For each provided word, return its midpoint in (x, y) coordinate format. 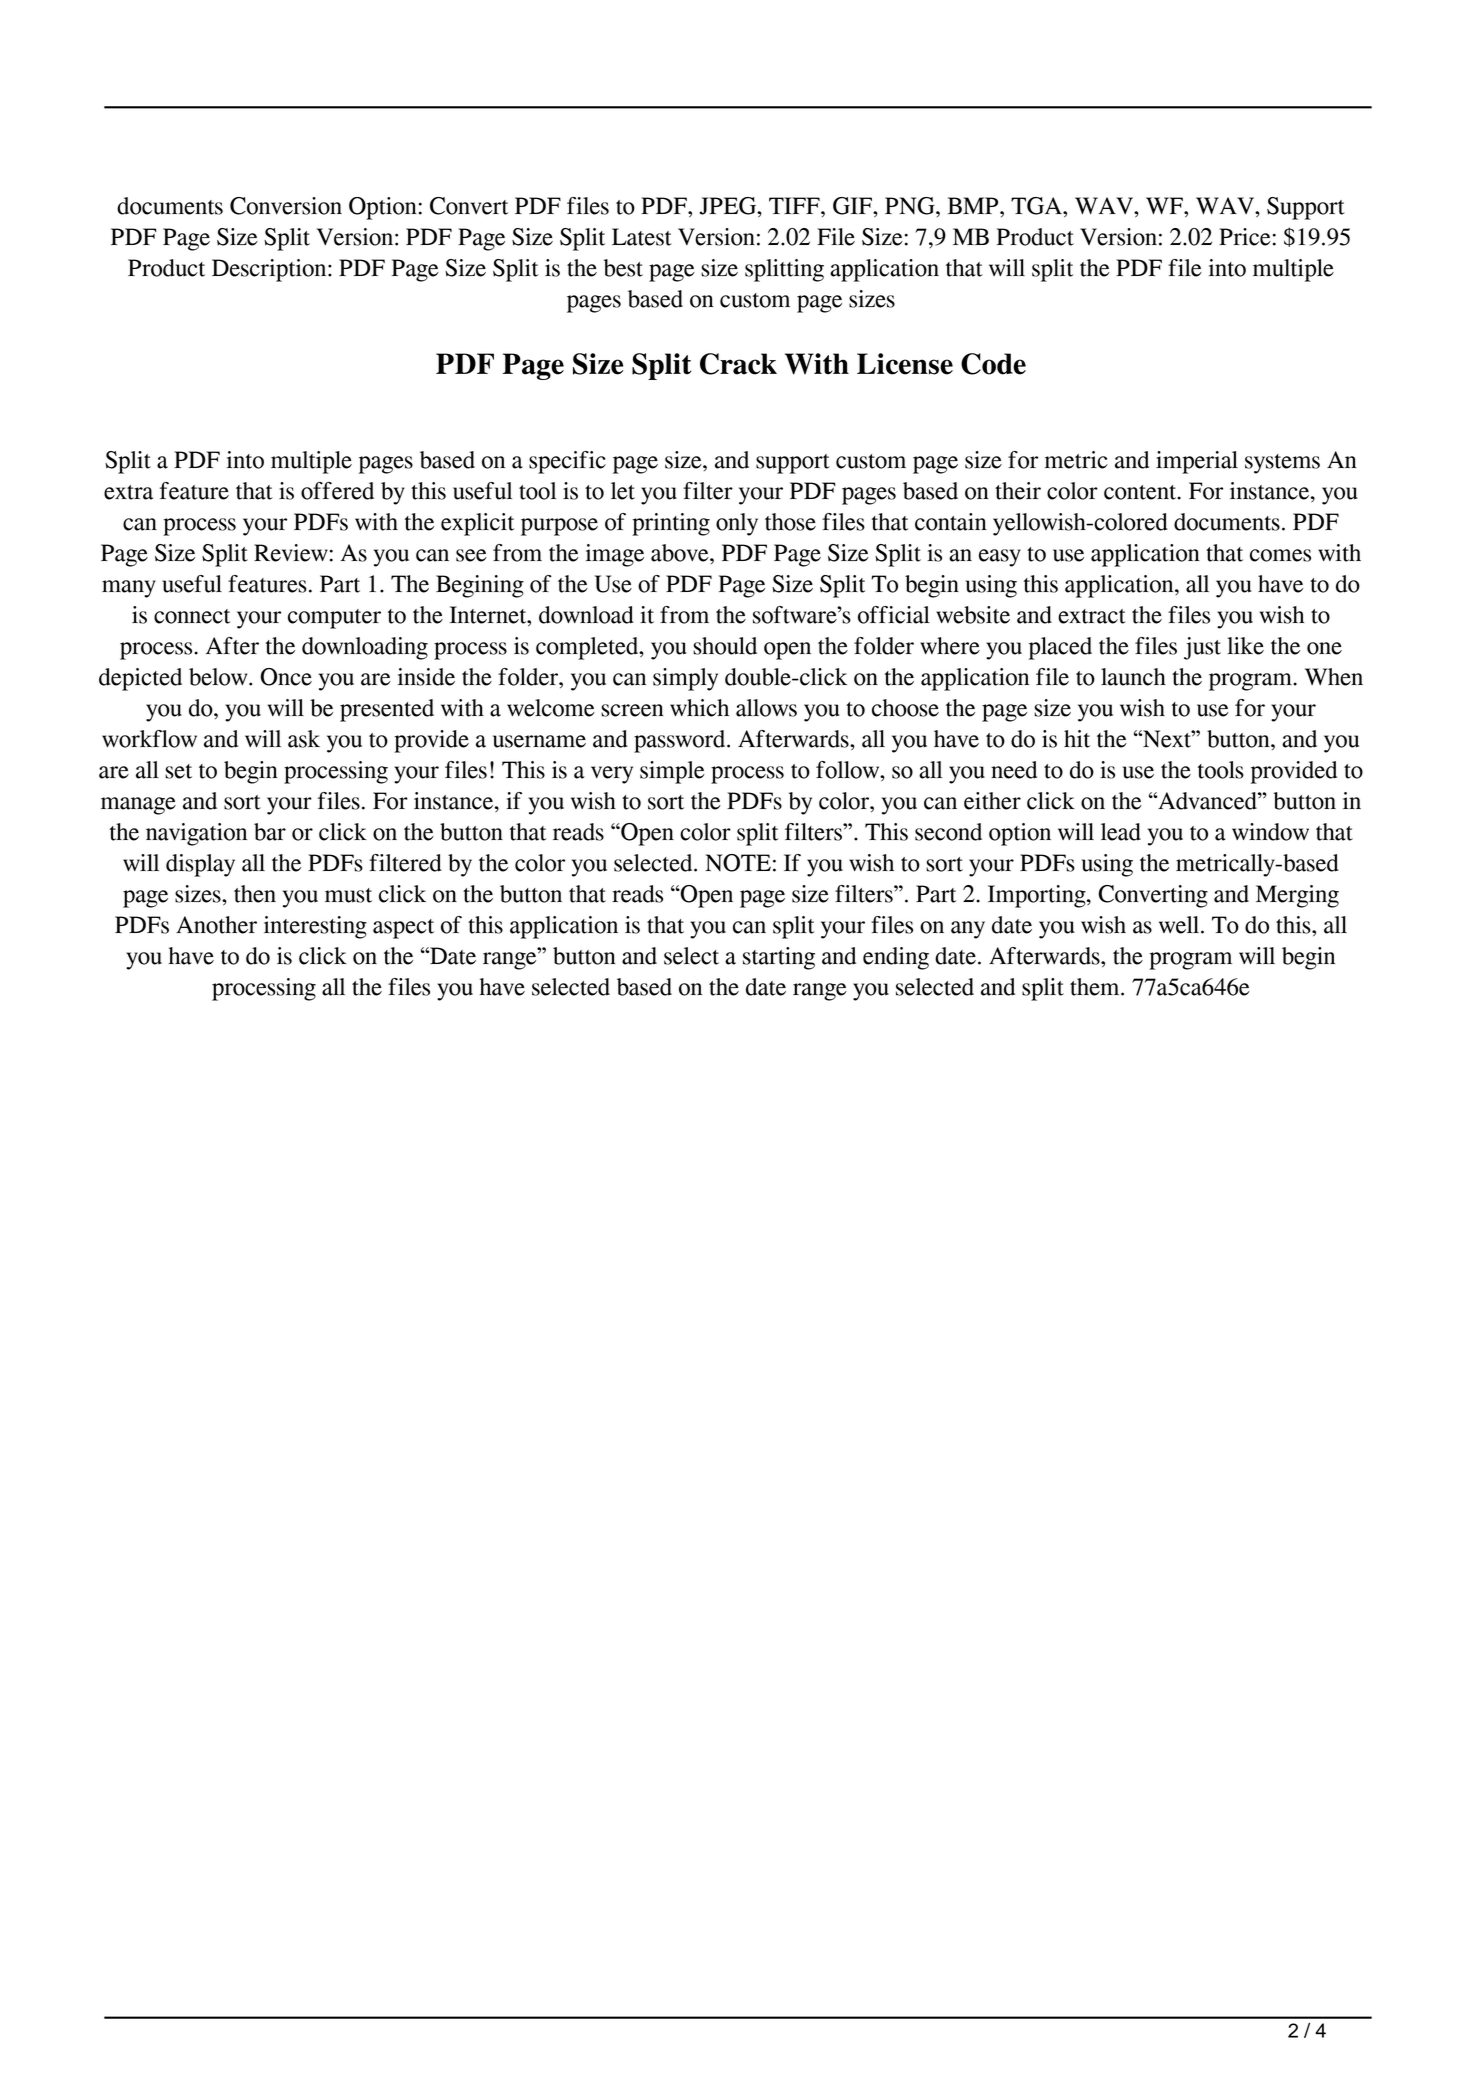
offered (337, 491)
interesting (315, 927)
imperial (1197, 462)
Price (1245, 237)
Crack (738, 364)
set (178, 771)
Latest (642, 237)
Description (270, 270)
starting (779, 958)
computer (334, 619)
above (681, 553)
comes (1280, 555)
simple (672, 772)
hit (1077, 739)
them (1096, 987)
